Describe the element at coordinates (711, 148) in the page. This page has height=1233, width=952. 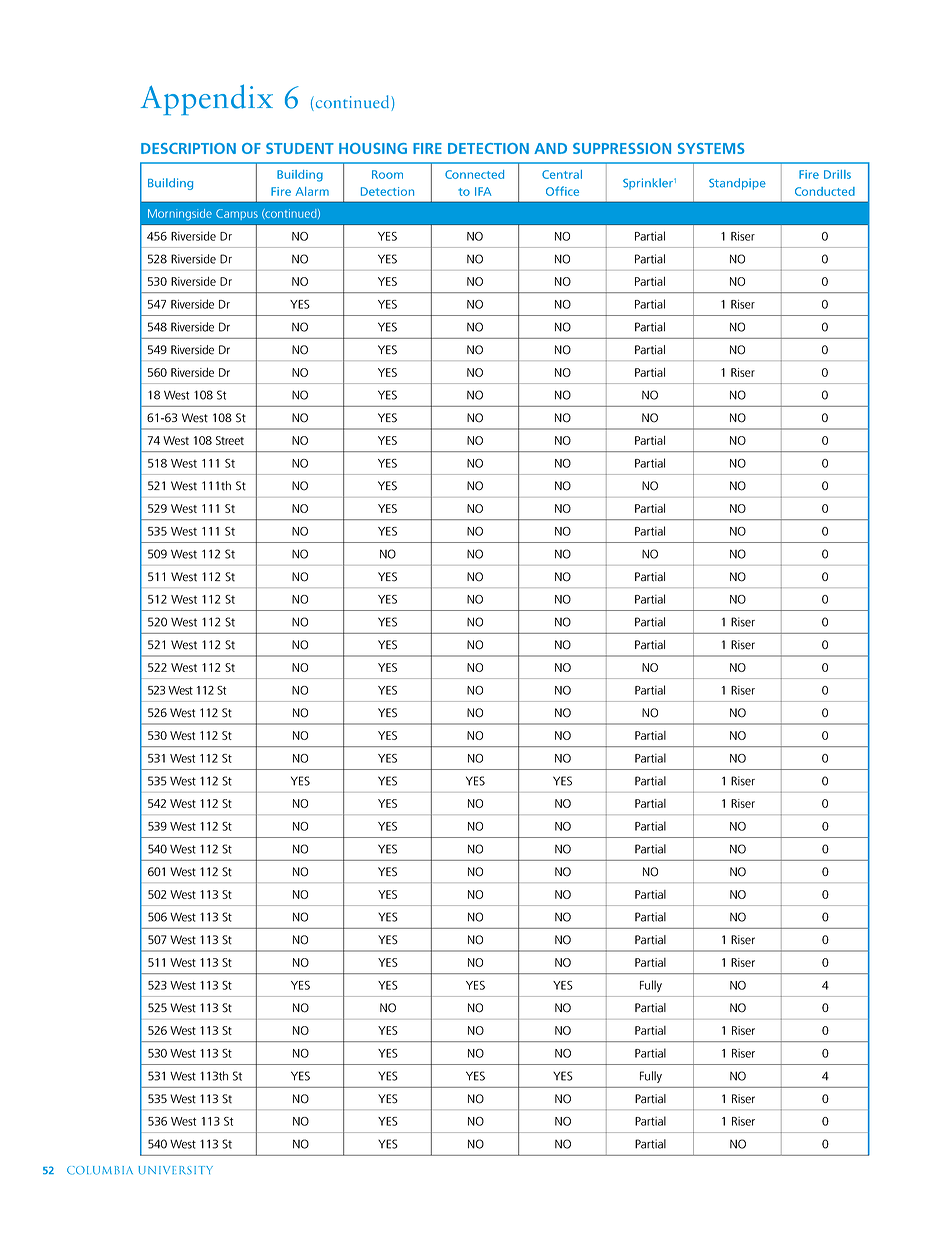
I see `SYSTEMS` at that location.
